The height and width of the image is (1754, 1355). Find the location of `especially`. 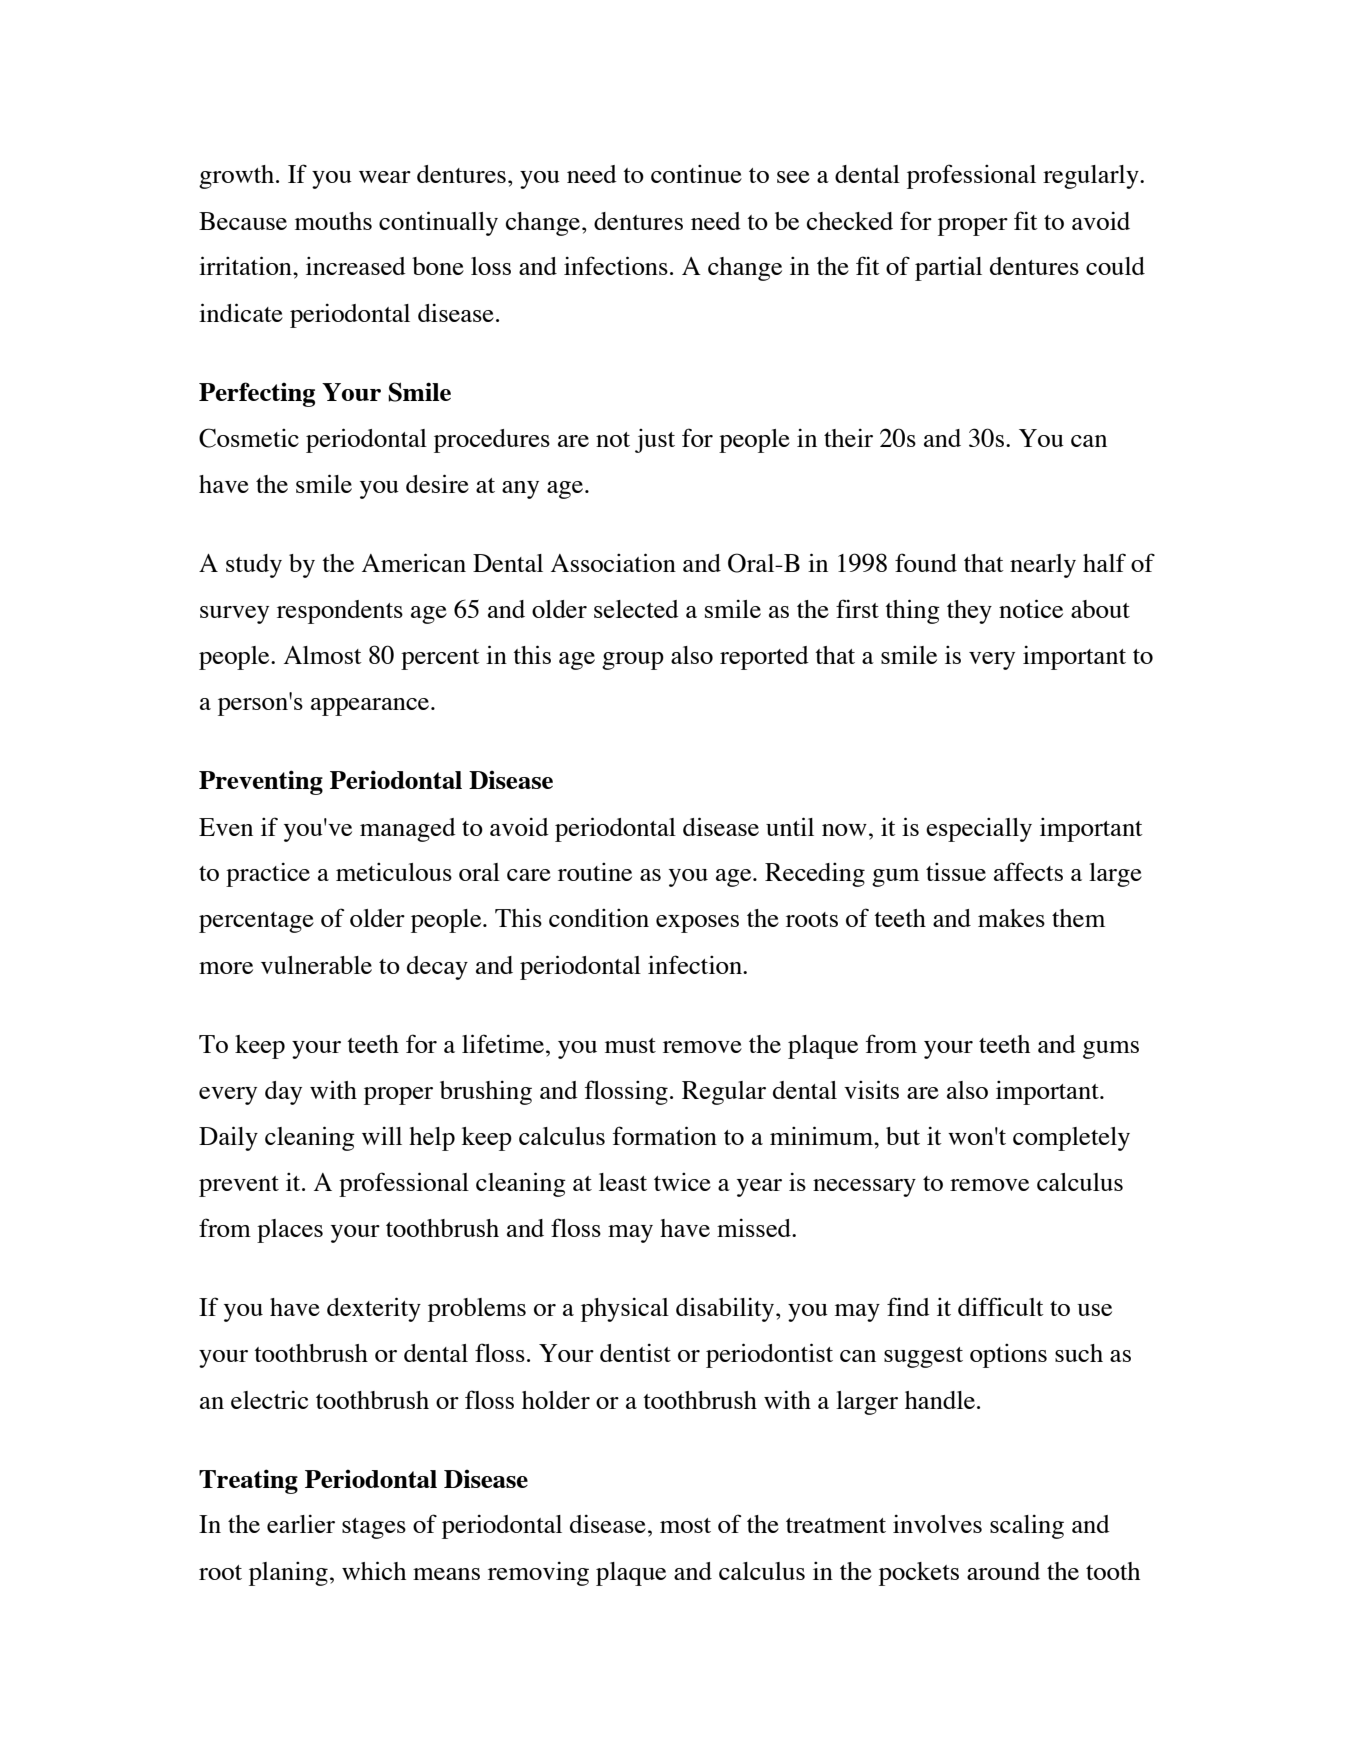

especially is located at coordinates (979, 830).
